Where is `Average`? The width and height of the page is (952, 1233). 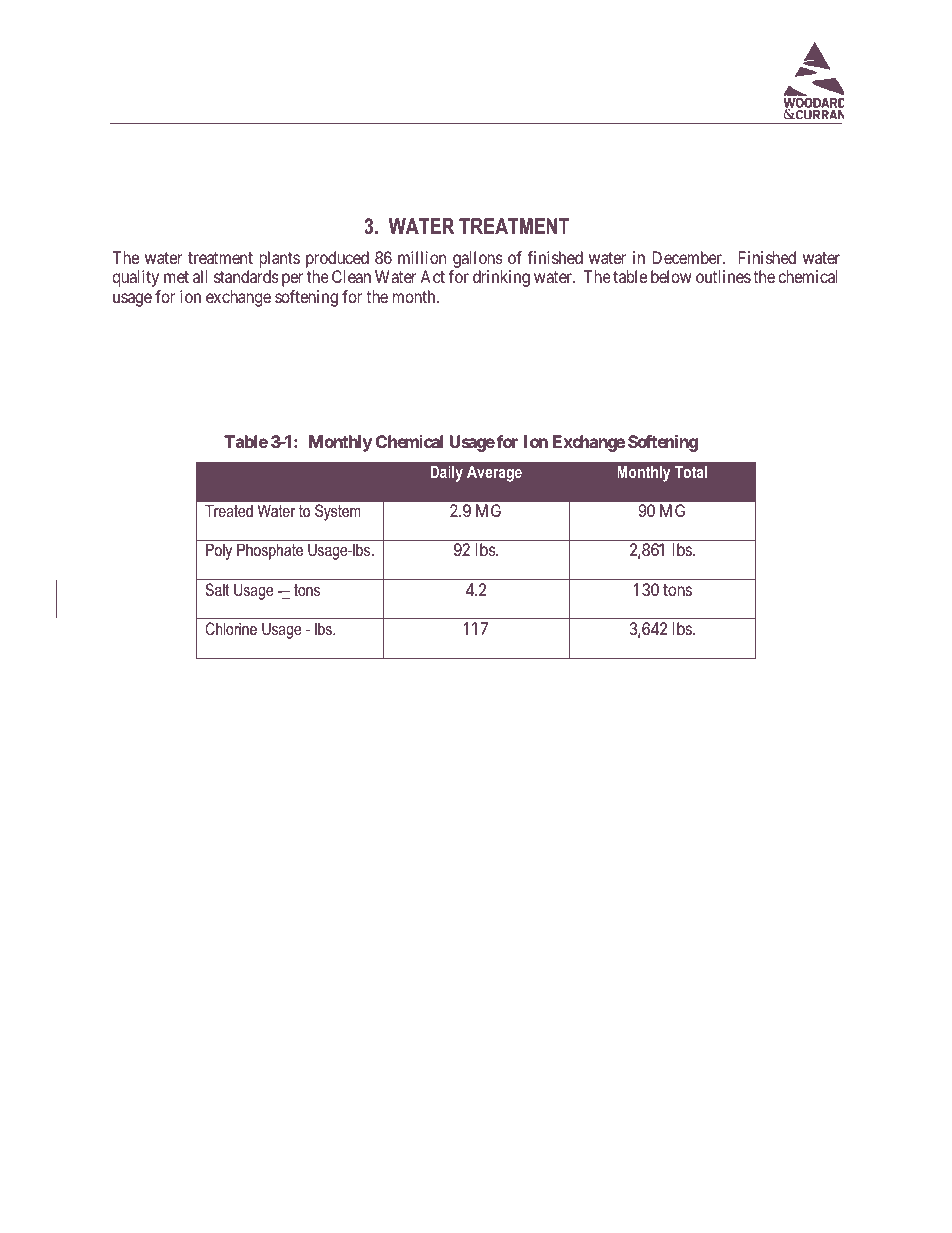 Average is located at coordinates (494, 473).
